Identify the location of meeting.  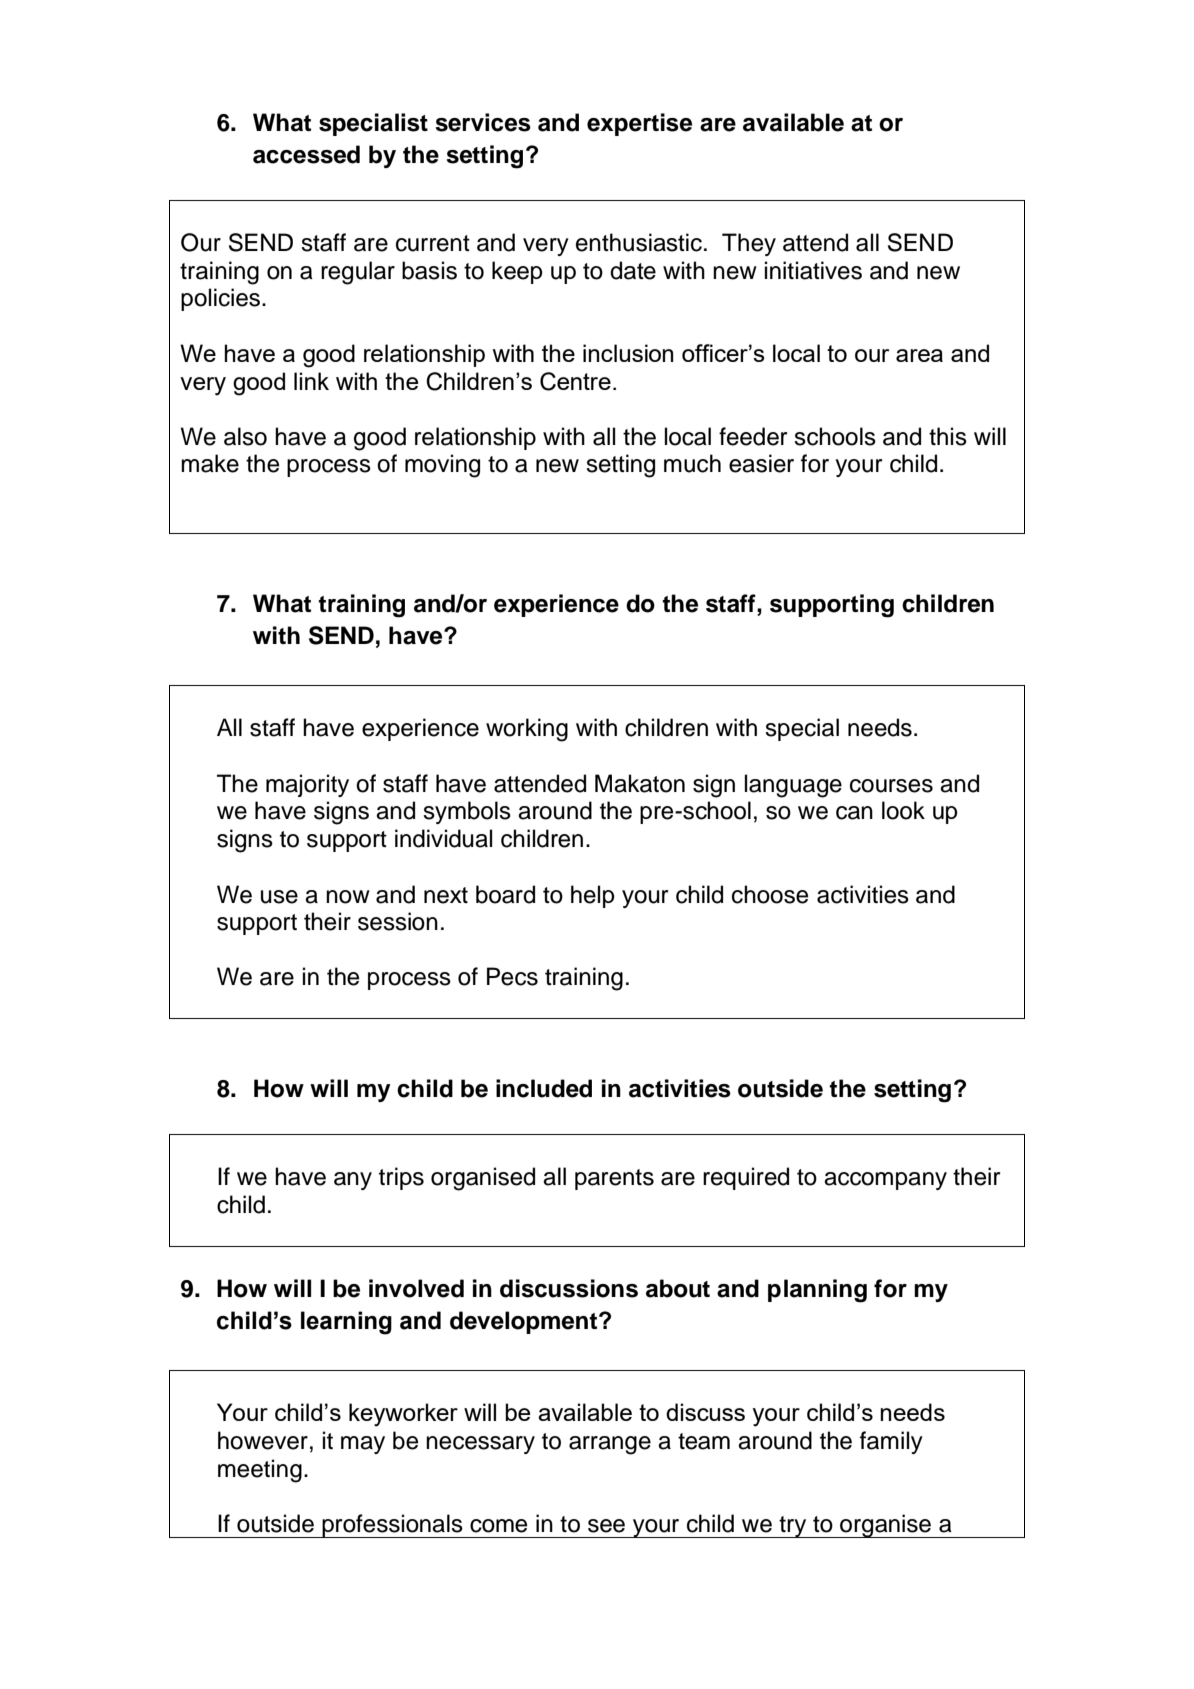
(260, 1471).
